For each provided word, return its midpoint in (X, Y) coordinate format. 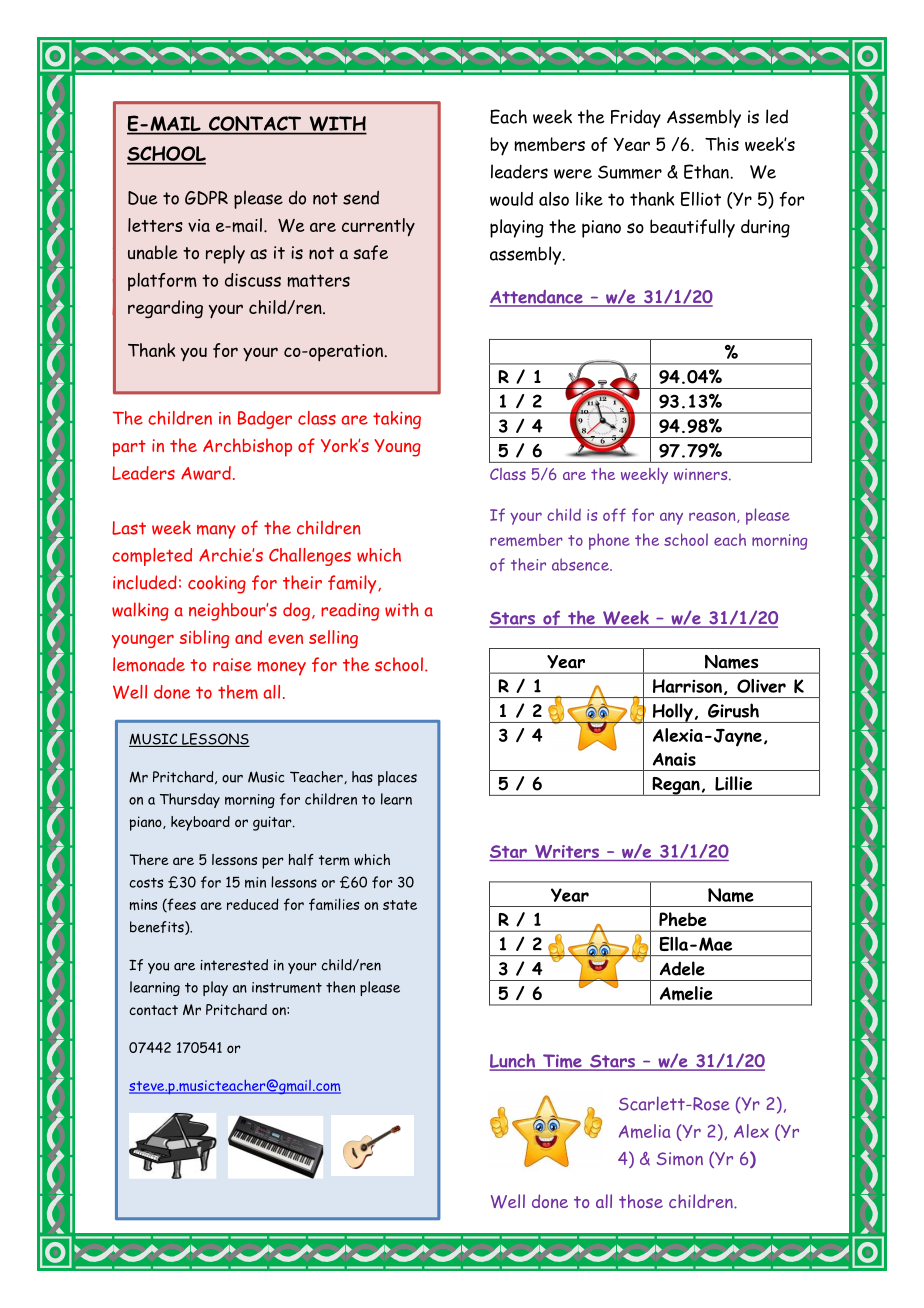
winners (702, 474)
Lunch (514, 1062)
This (722, 144)
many (216, 532)
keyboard (200, 823)
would (511, 199)
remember (526, 540)
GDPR (206, 198)
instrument (287, 987)
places (397, 778)
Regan (676, 786)
